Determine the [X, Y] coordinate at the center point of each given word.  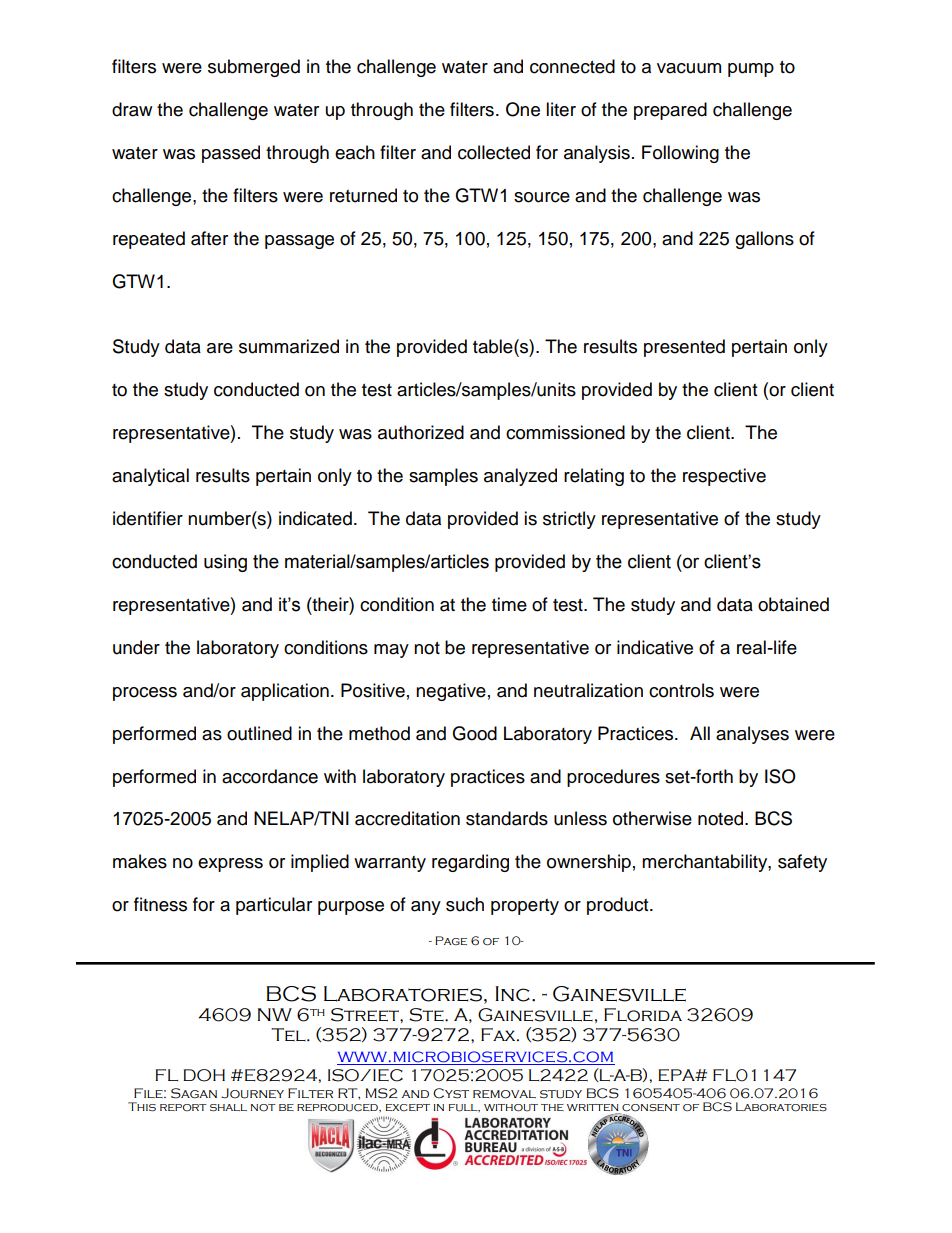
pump [751, 70]
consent [650, 1109]
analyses [752, 735]
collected [494, 152]
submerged [254, 68]
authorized [421, 432]
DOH [204, 1075]
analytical [150, 477]
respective [724, 477]
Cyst [451, 1093]
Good [474, 733]
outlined [259, 733]
